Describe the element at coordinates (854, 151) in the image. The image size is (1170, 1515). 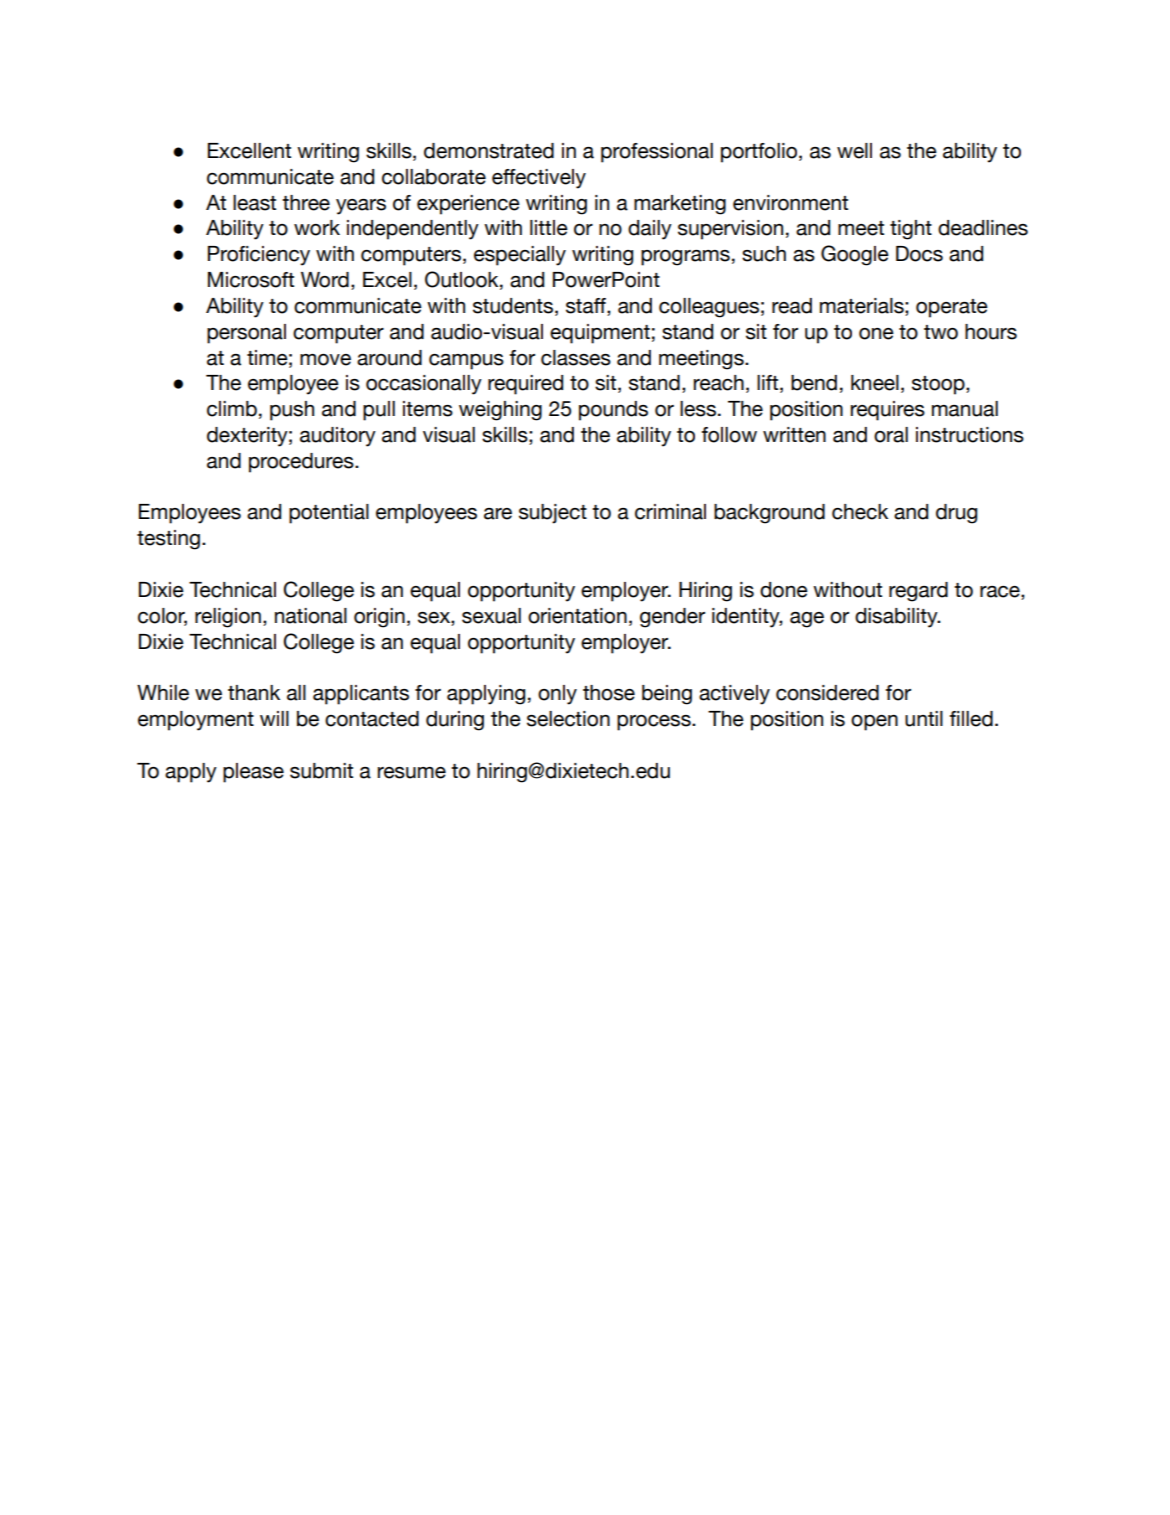
I see `well` at that location.
